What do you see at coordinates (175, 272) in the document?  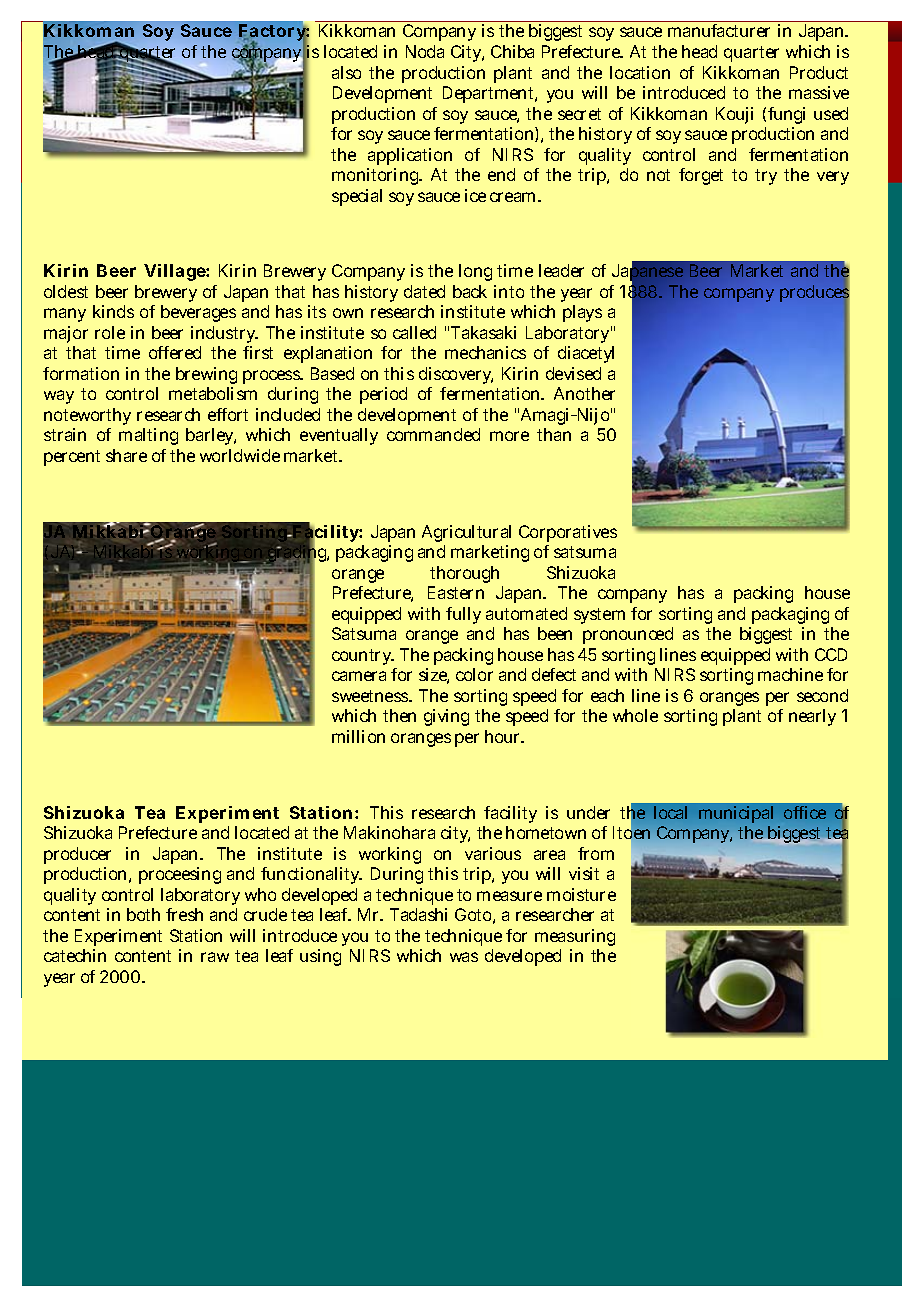 I see `Village` at bounding box center [175, 272].
